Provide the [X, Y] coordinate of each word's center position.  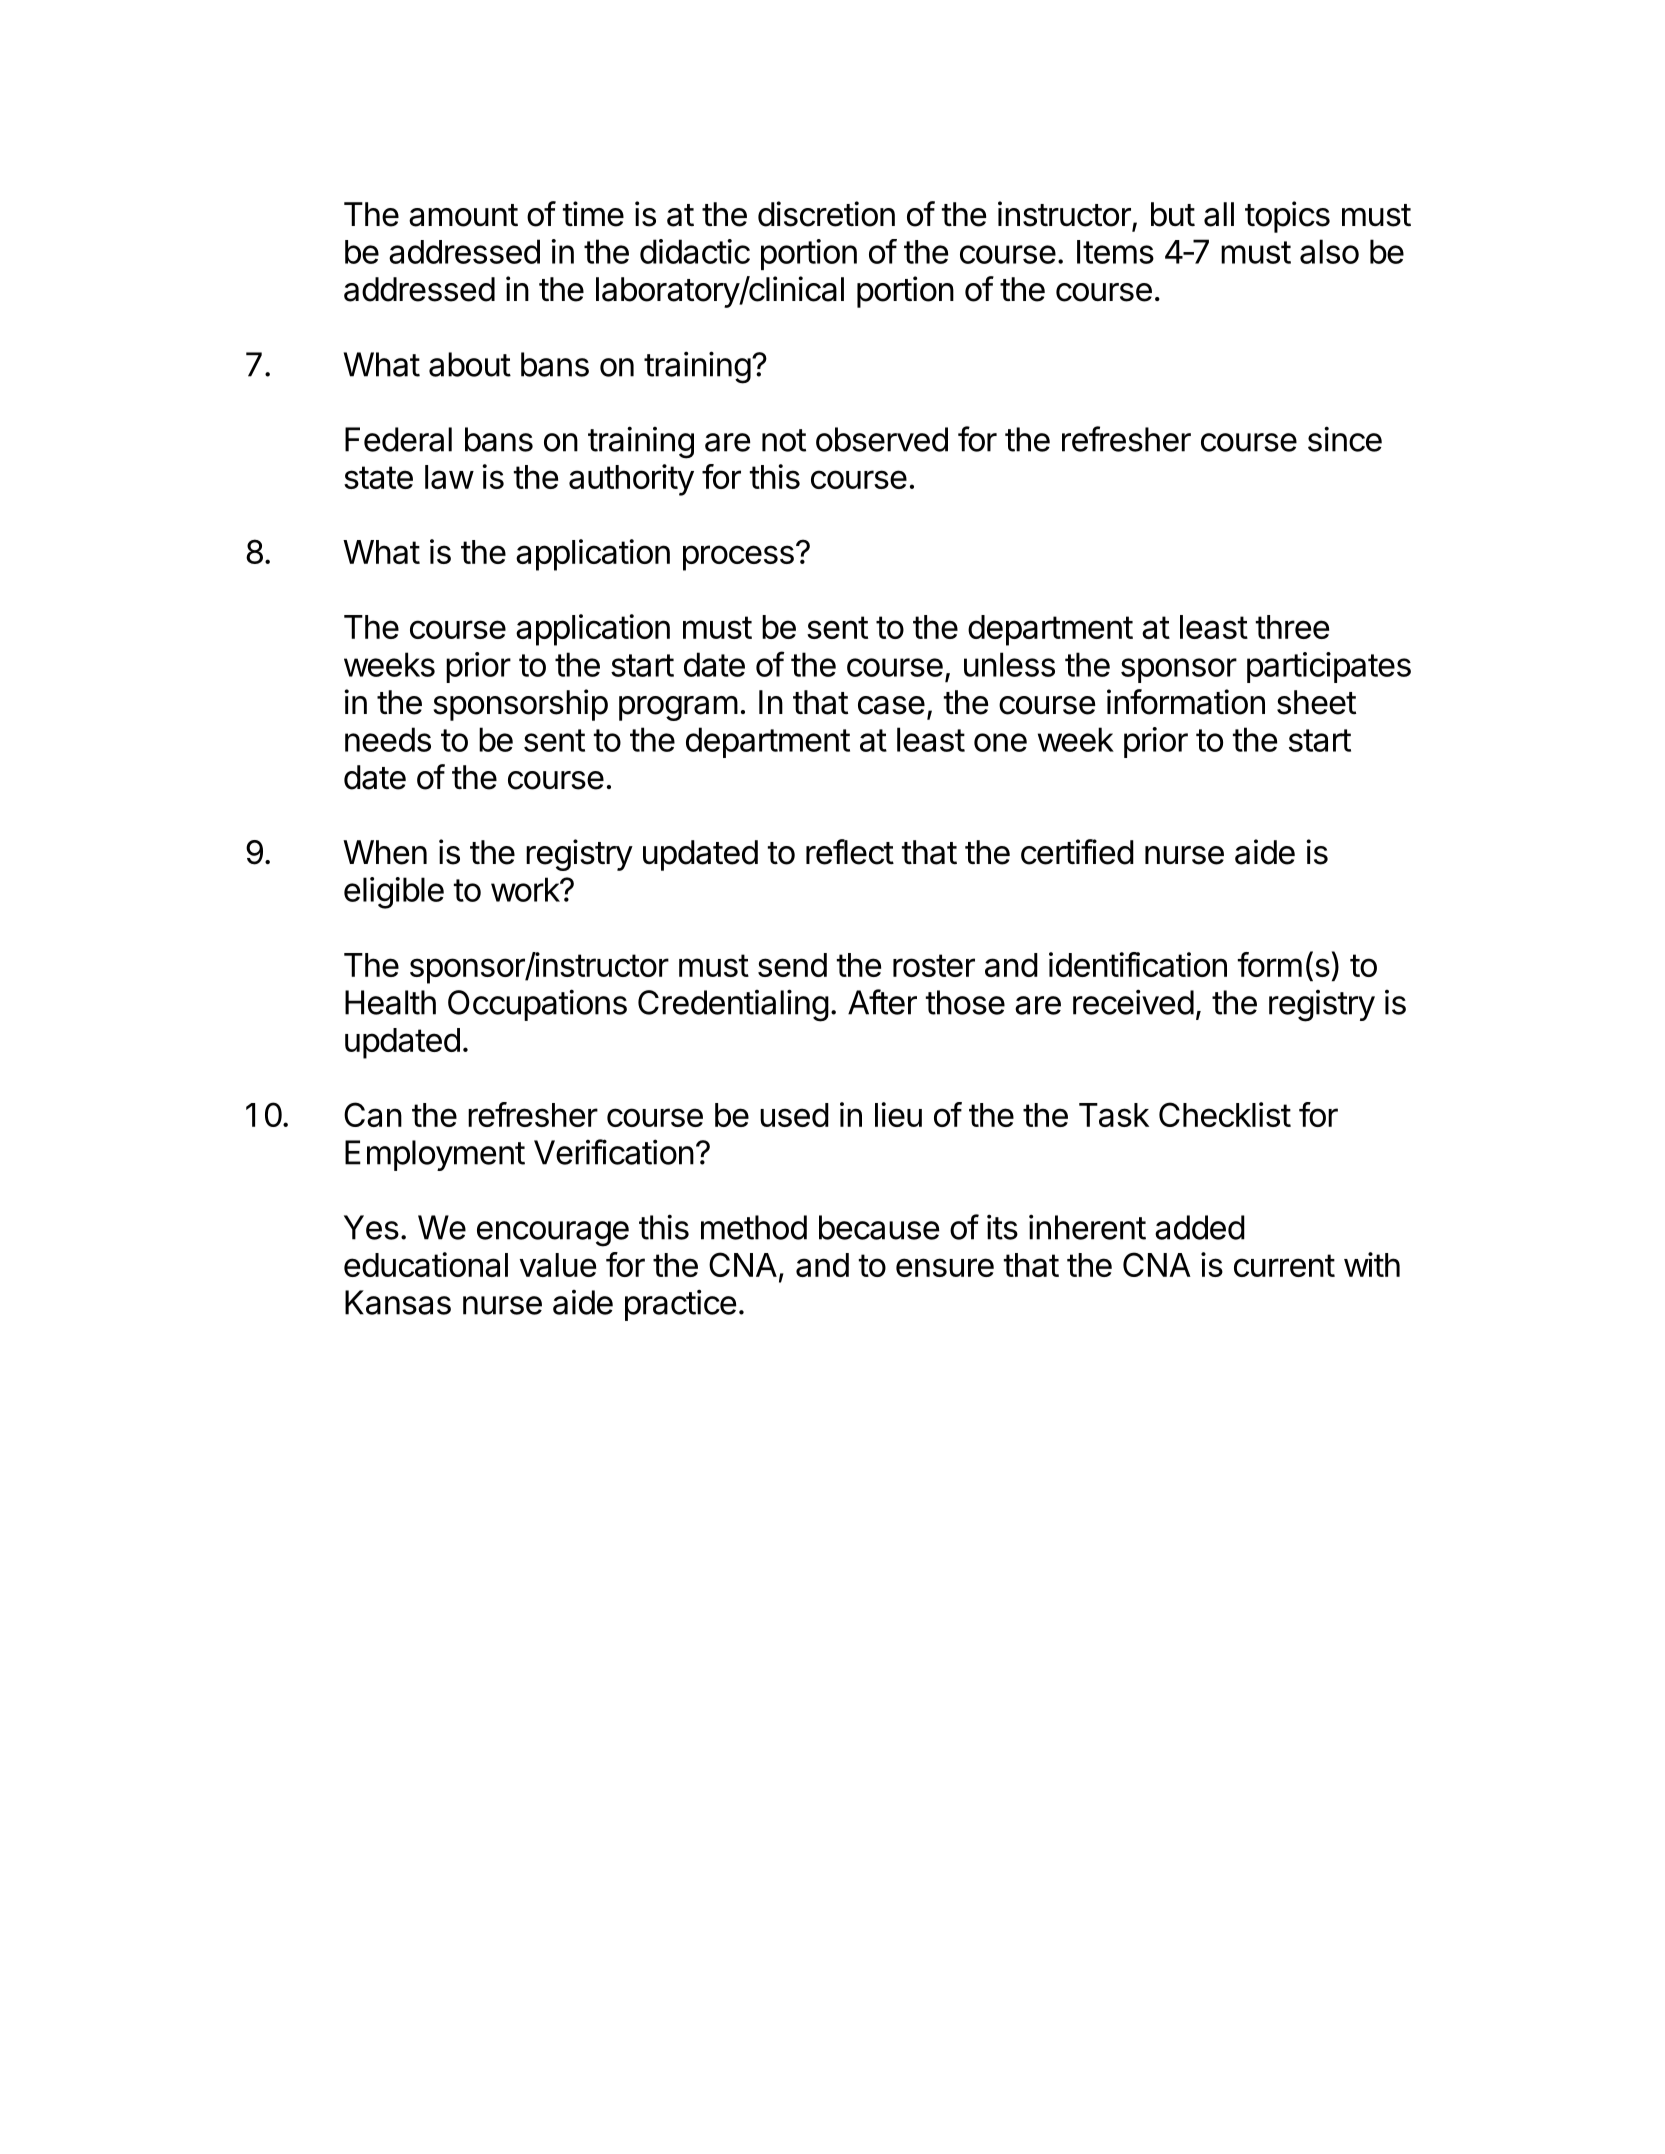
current [1284, 1265]
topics [1287, 217]
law [449, 477]
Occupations [537, 1005]
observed [882, 439]
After [882, 1002]
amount [463, 215]
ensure [945, 1267]
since [1345, 439]
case [891, 705]
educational [426, 1264]
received [1133, 1002]
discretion [826, 214]
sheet [1316, 702]
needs [388, 739]
